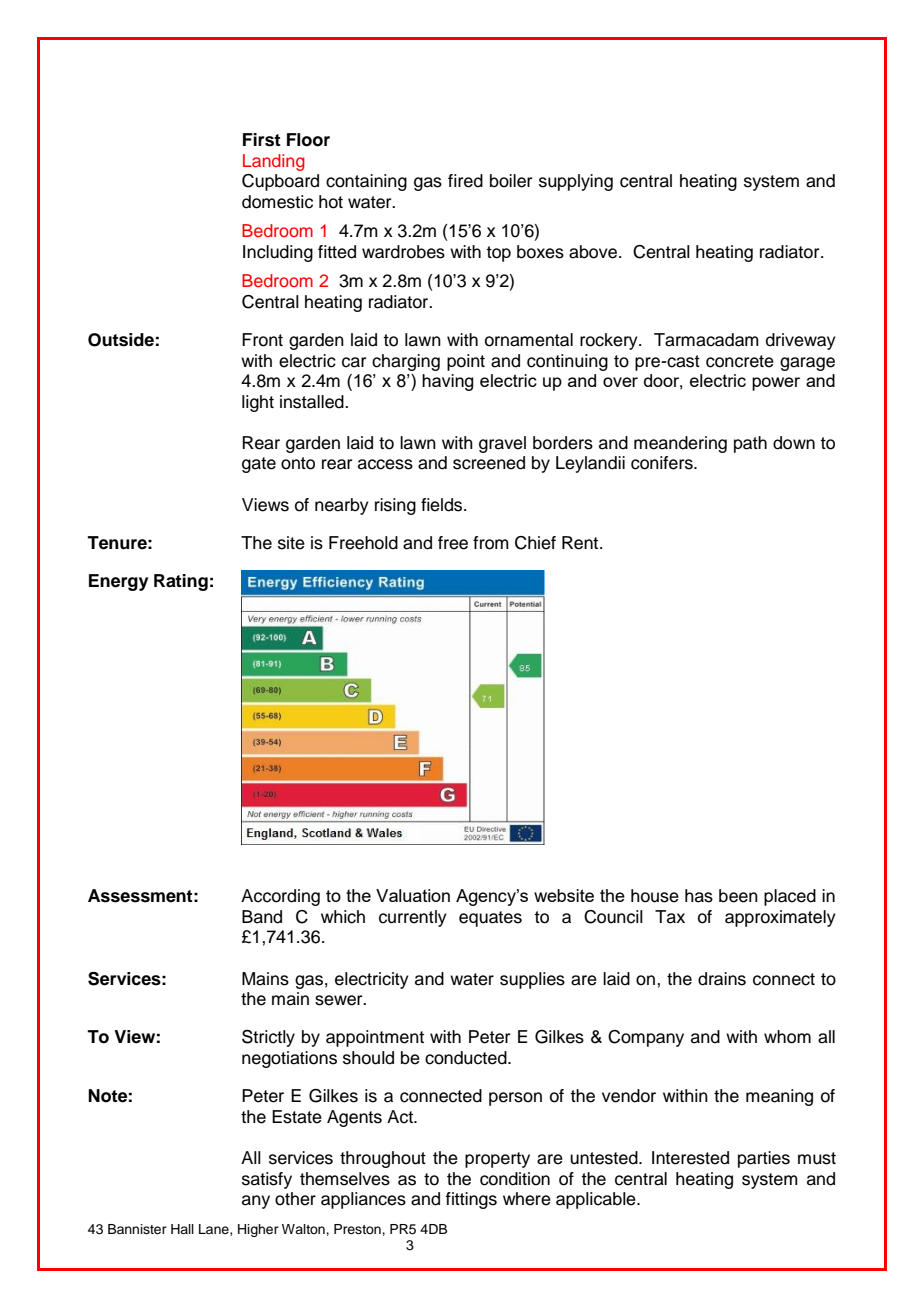 The width and height of the screenshot is (924, 1308). What do you see at coordinates (465, 181) in the screenshot?
I see `fired` at bounding box center [465, 181].
